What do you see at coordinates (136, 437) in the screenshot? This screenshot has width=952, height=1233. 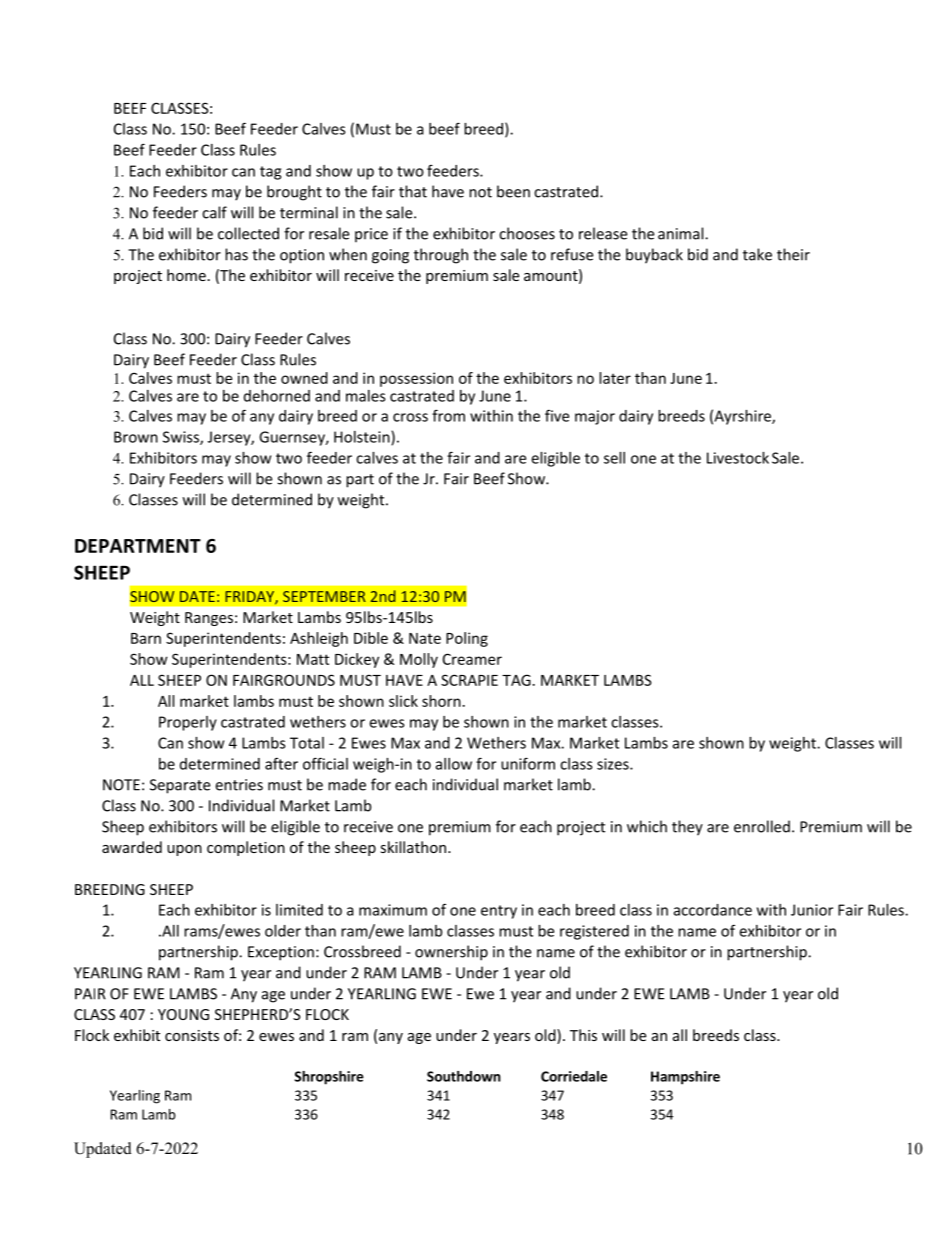 I see `Brown` at bounding box center [136, 437].
